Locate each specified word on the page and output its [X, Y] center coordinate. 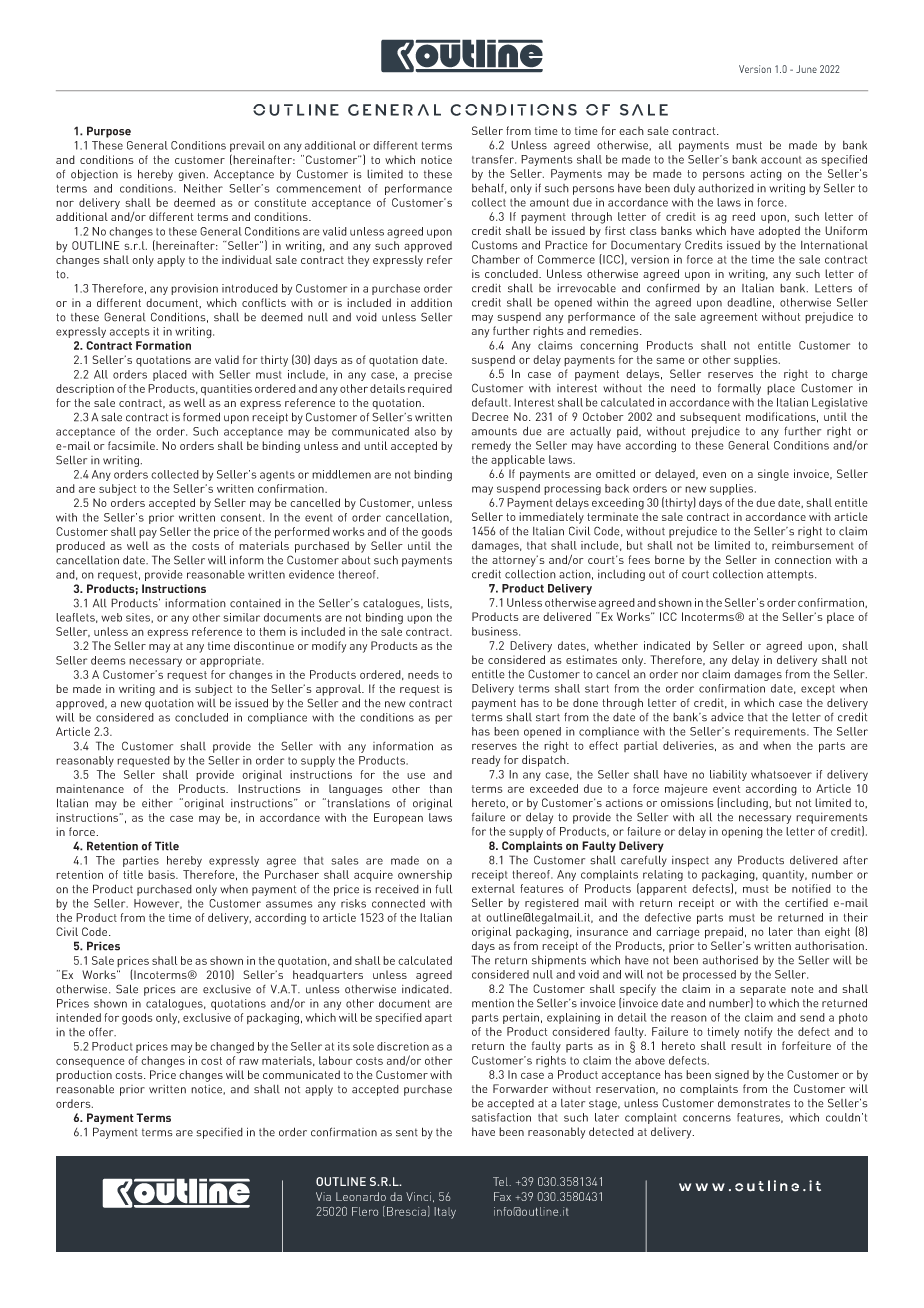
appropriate [231, 661]
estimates [591, 659]
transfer [494, 159]
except [818, 690]
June [806, 69]
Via [323, 1196]
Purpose [109, 132]
